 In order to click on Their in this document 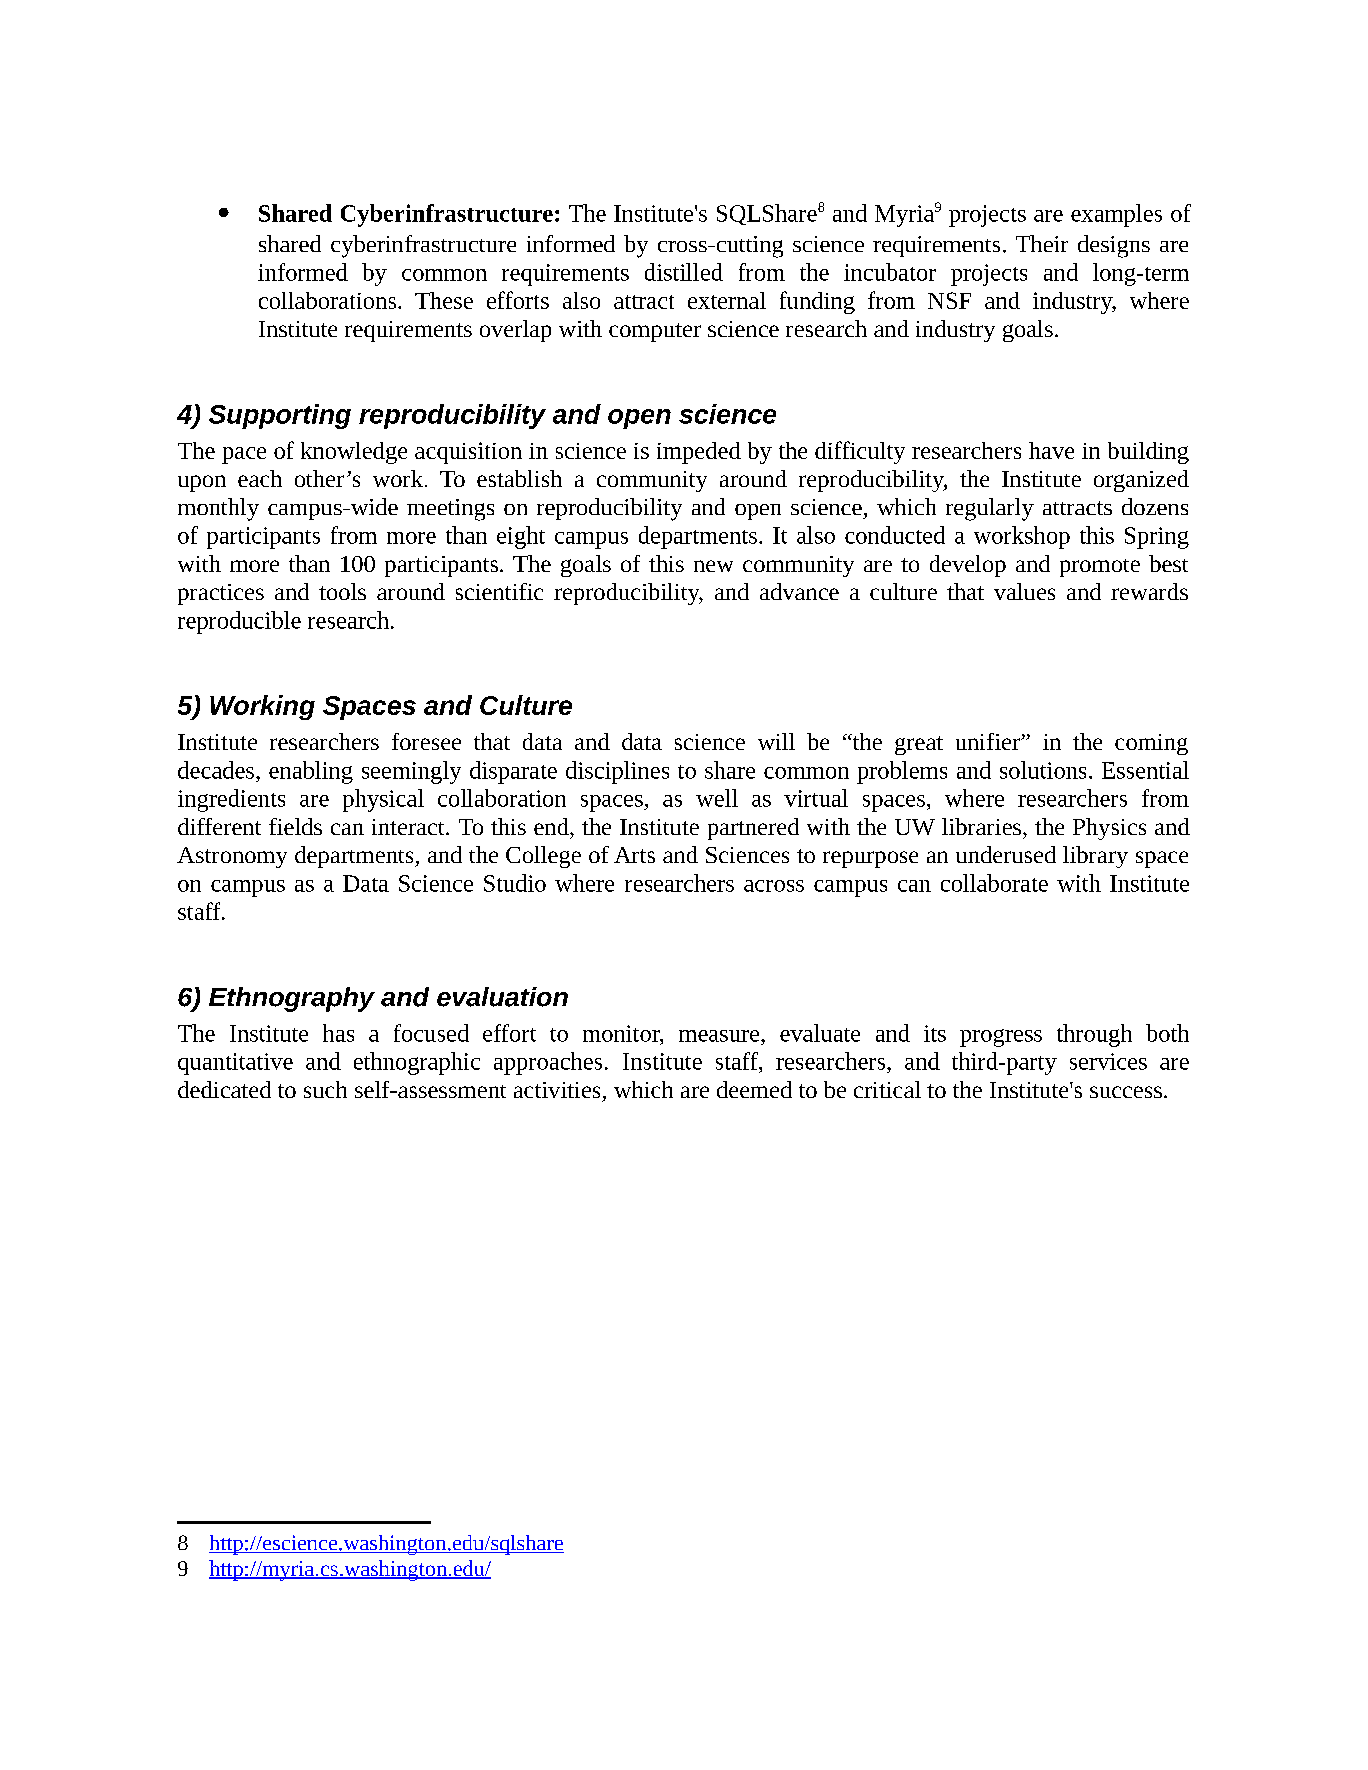, I will do `click(1042, 243)`.
